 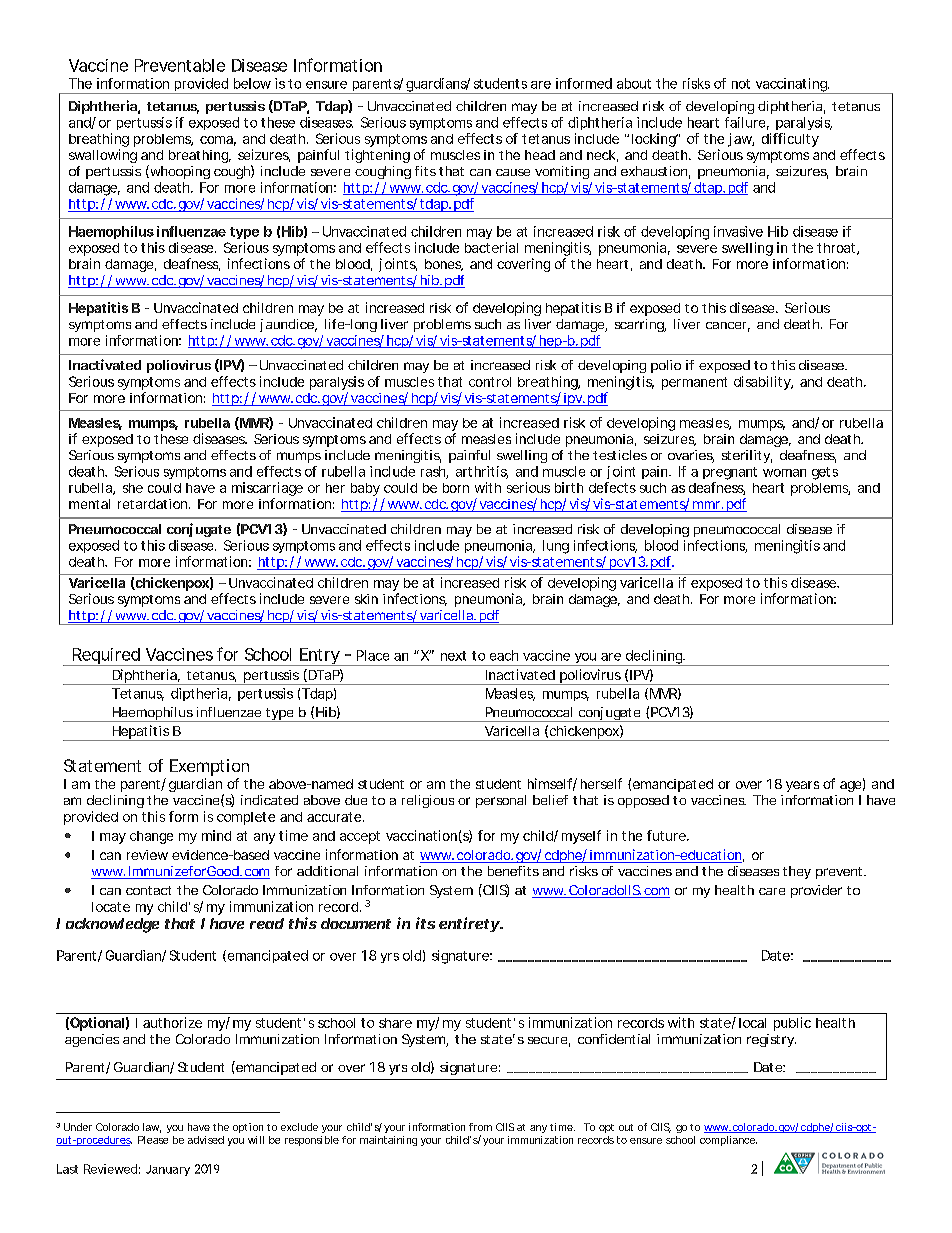 What do you see at coordinates (730, 473) in the page?
I see `pregnant` at bounding box center [730, 473].
